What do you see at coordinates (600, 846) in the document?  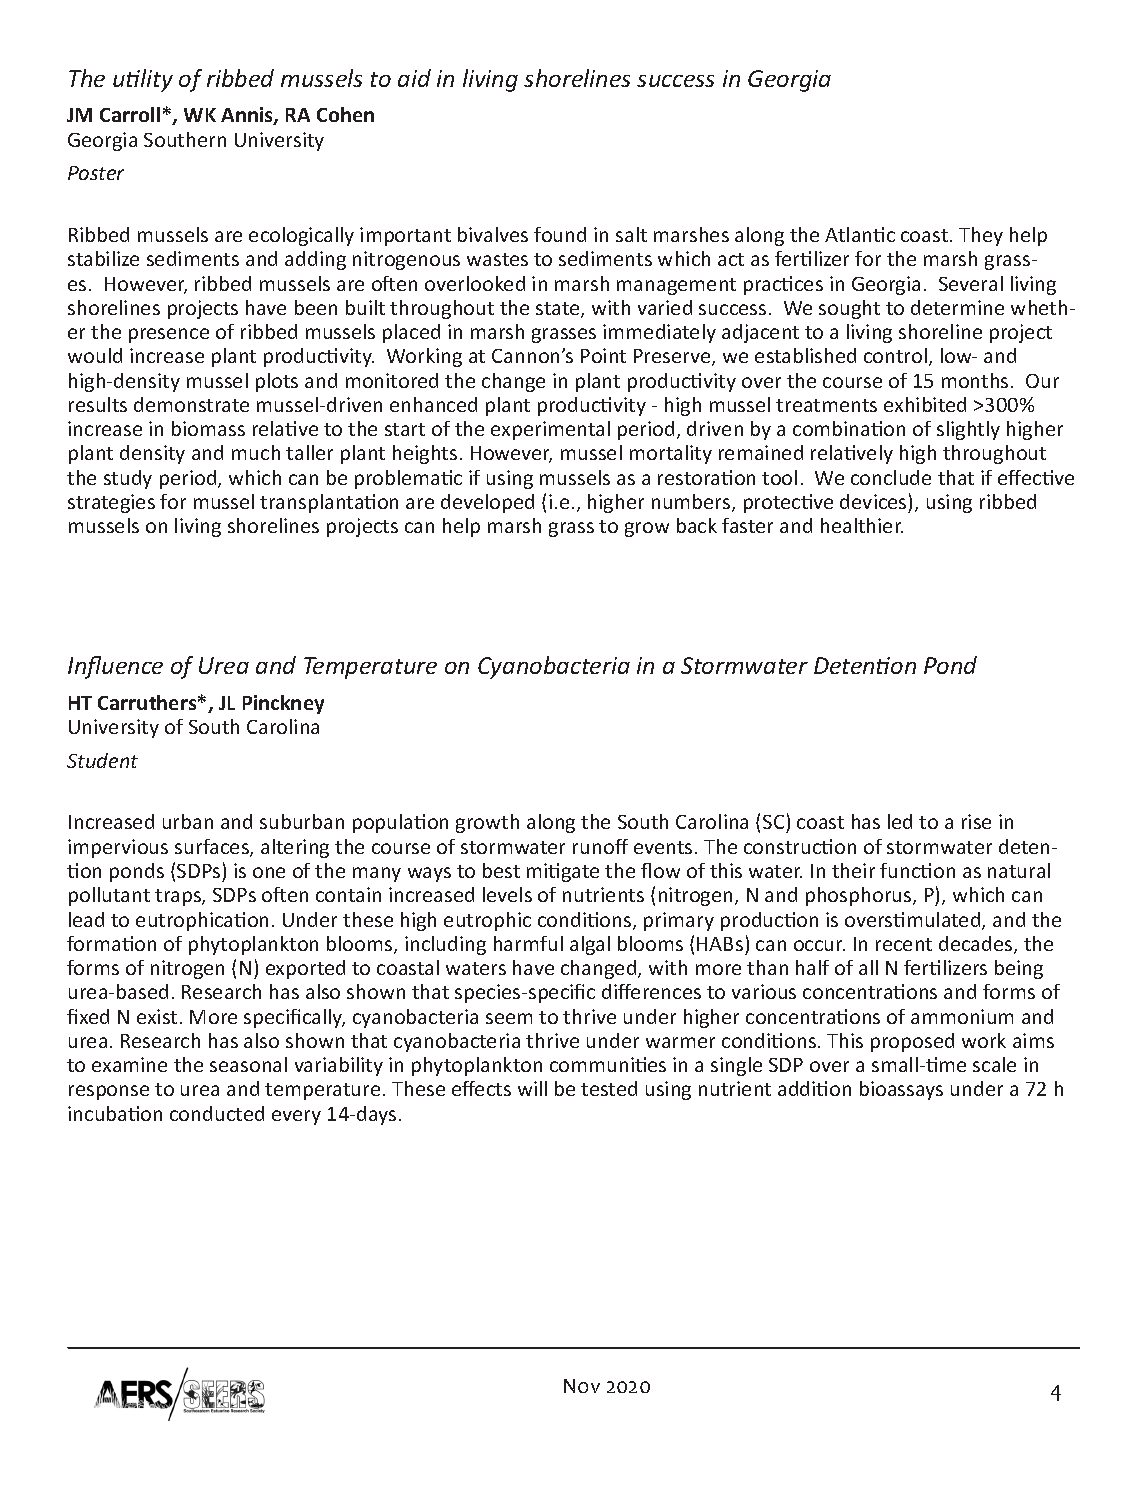 I see `runoff` at bounding box center [600, 846].
